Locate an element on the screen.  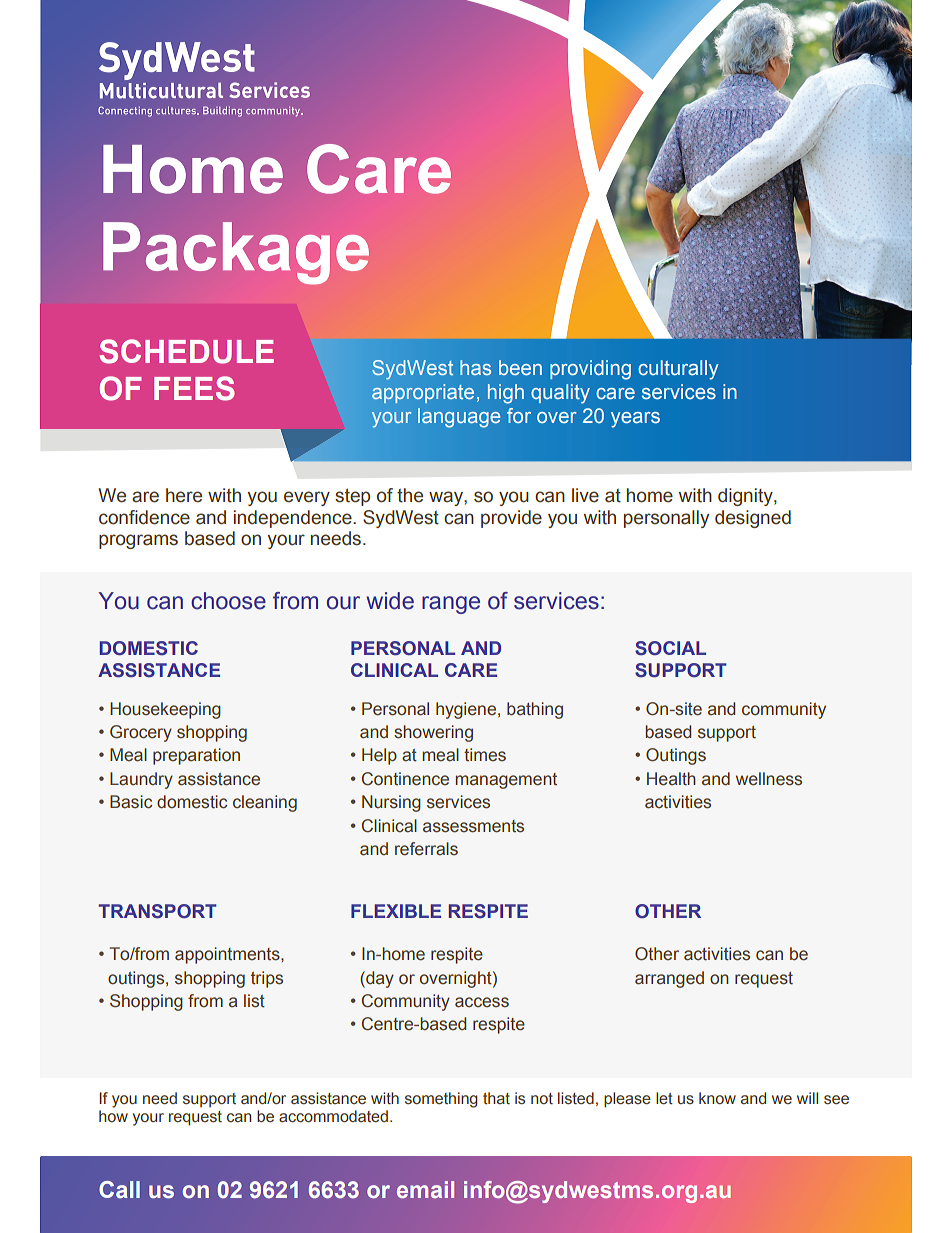
know is located at coordinates (717, 1098).
